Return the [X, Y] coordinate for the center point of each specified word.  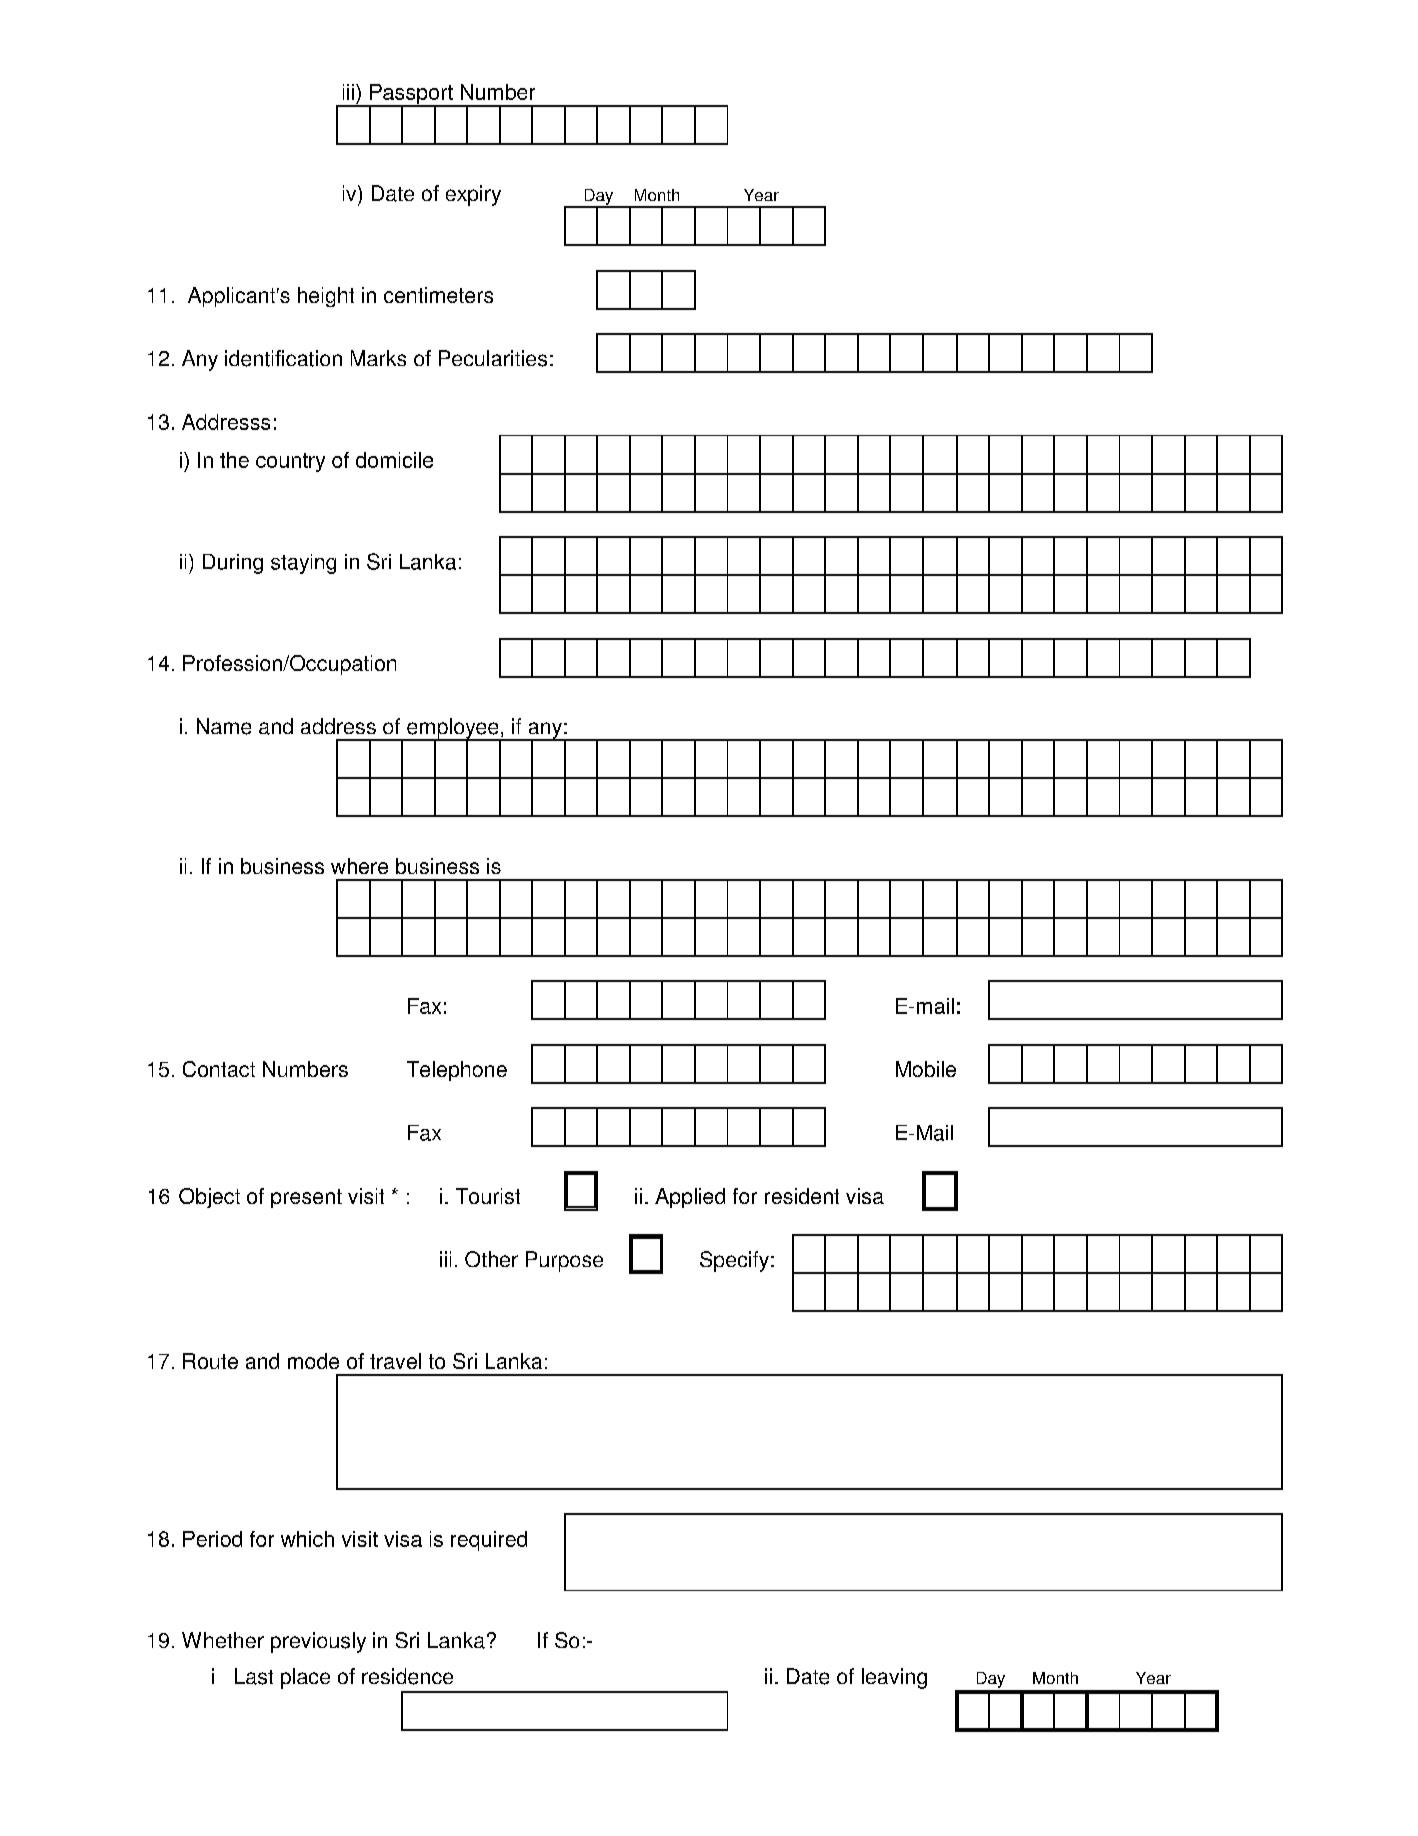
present [306, 1198]
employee [453, 729]
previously [318, 1642]
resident [802, 1196]
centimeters [438, 295]
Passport [411, 95]
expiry [473, 195]
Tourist [488, 1196]
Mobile [926, 1069]
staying [303, 564]
